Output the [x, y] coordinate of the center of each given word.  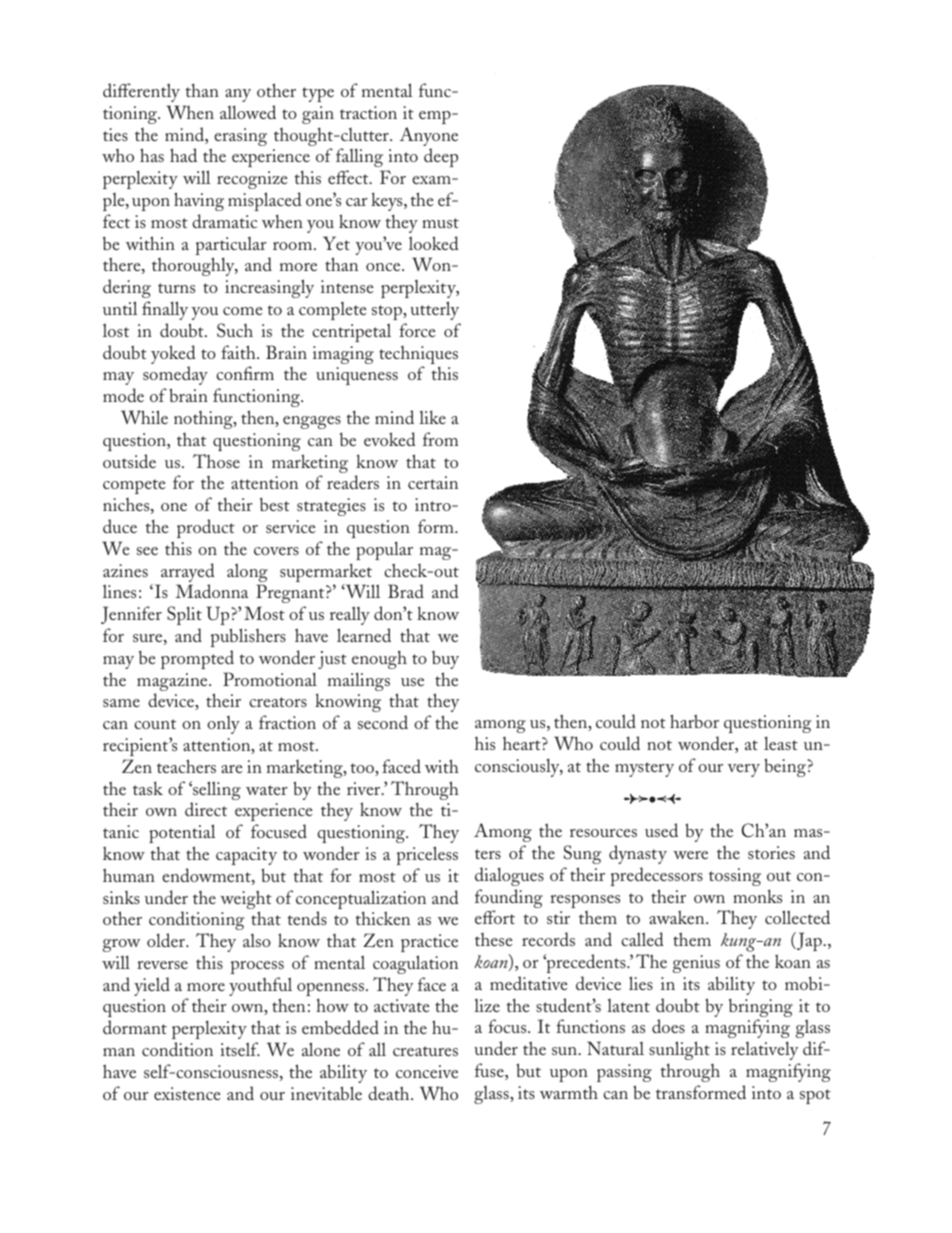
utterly [434, 310]
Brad [406, 591]
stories [771, 852]
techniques [418, 356]
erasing [240, 137]
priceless [427, 855]
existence [187, 1093]
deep [441, 157]
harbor [694, 721]
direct [206, 809]
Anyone [429, 138]
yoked [173, 356]
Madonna [212, 591]
